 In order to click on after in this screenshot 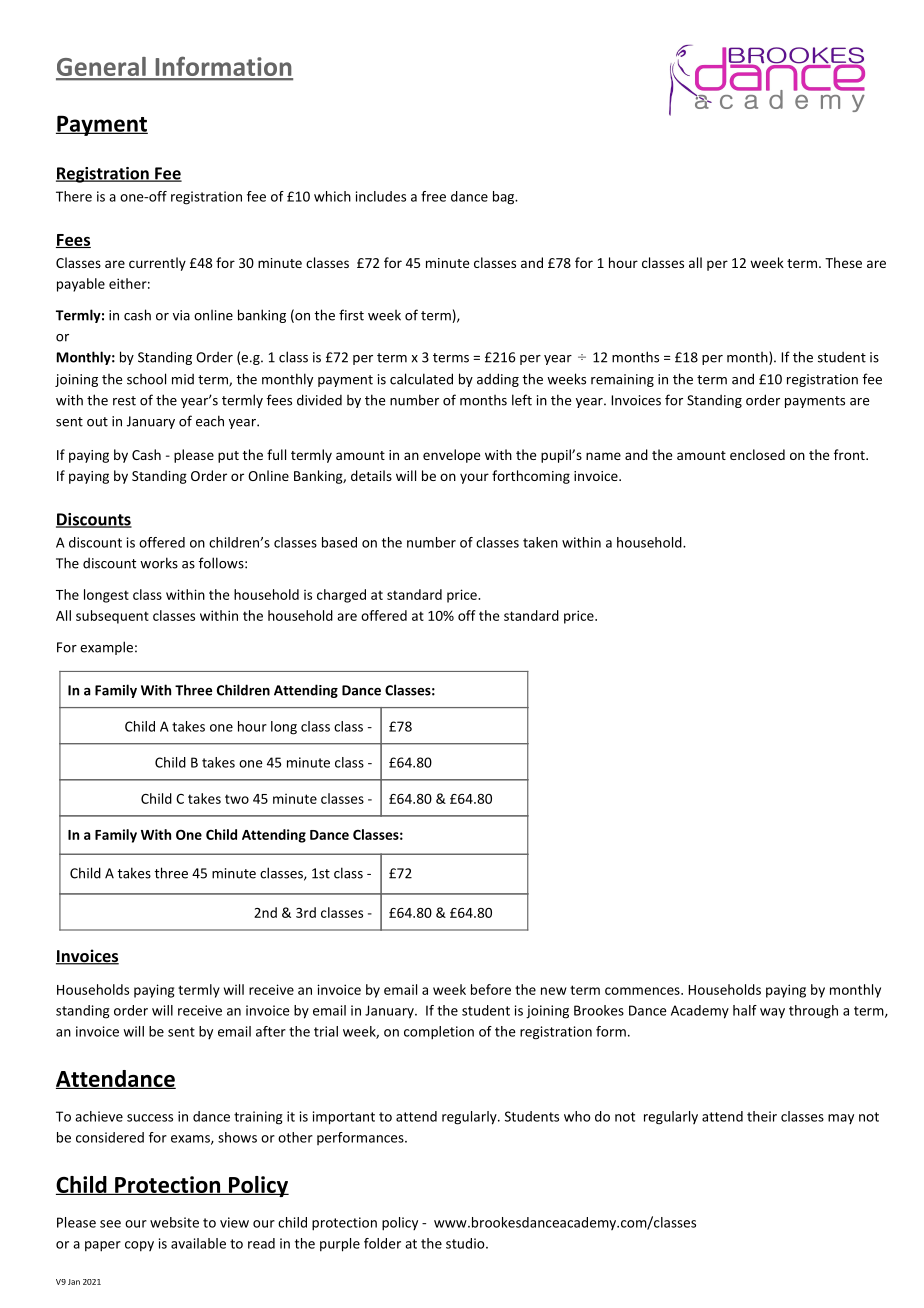, I will do `click(271, 1031)`.
